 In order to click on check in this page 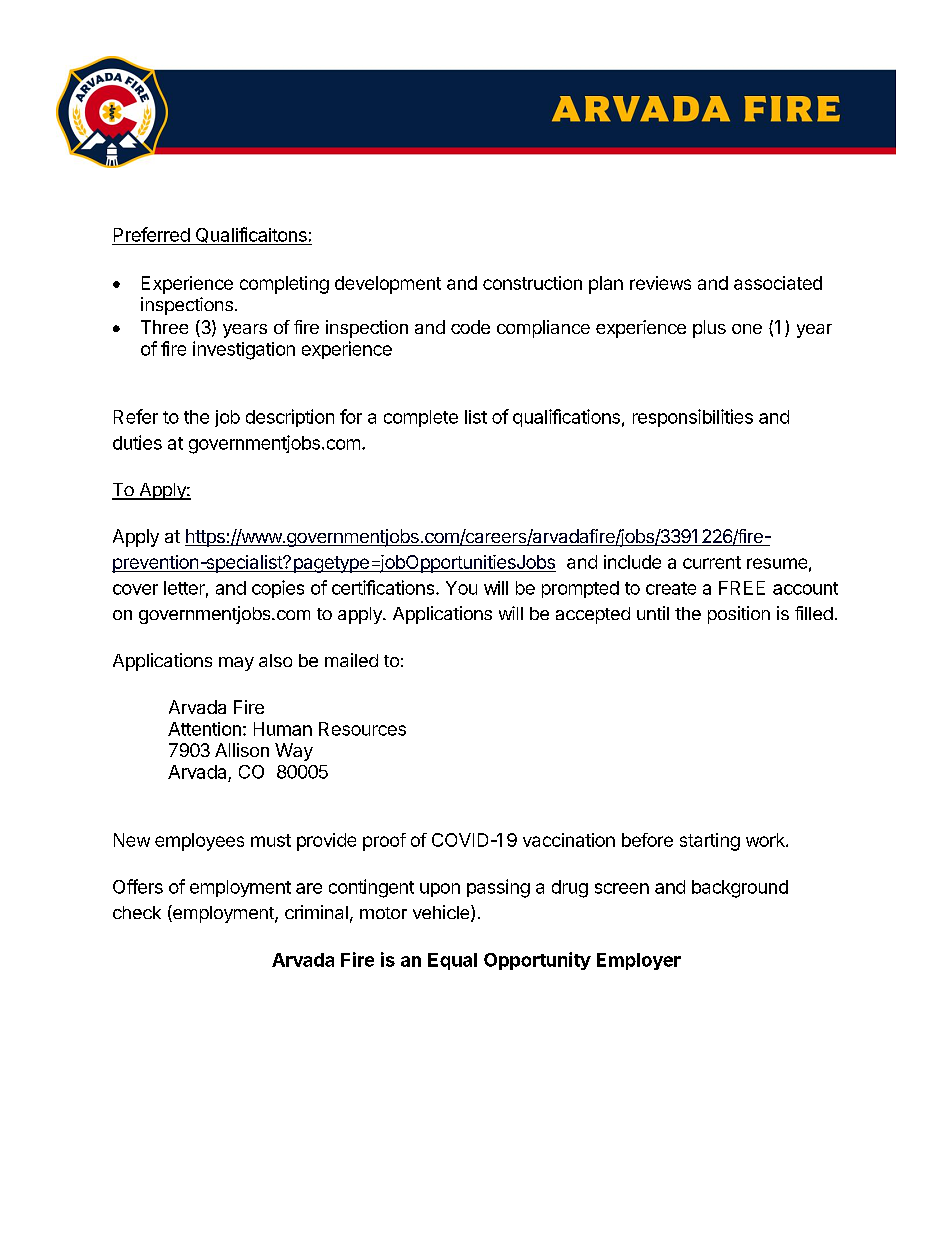, I will do `click(137, 912)`.
